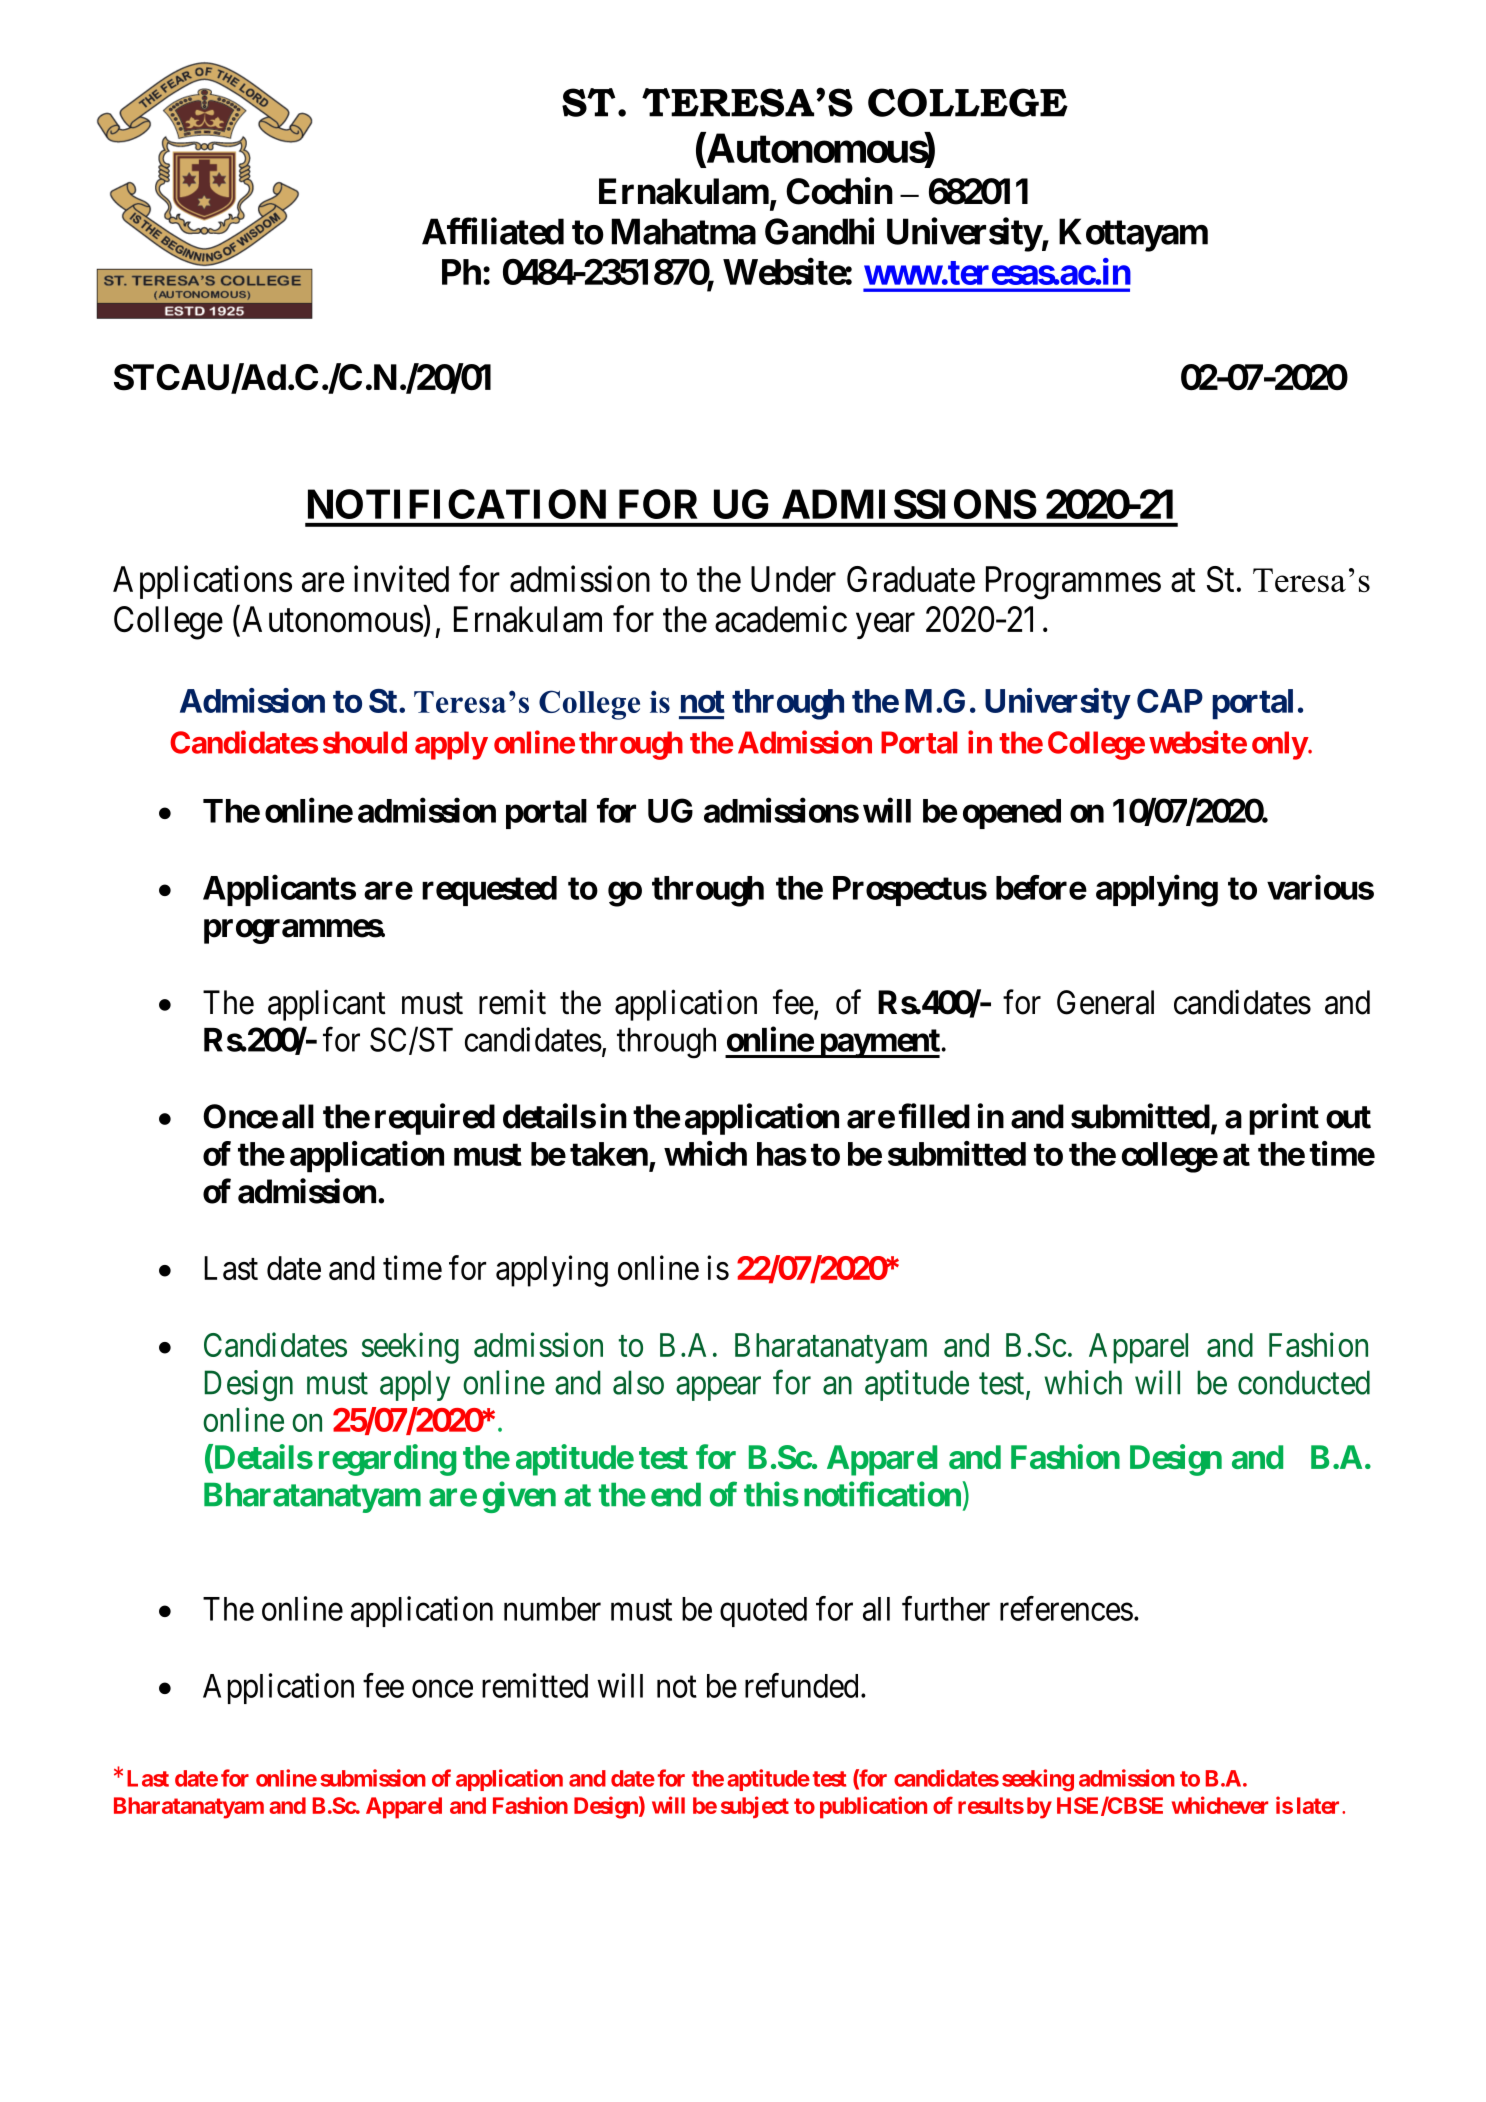  I want to click on Cochin, so click(839, 191).
